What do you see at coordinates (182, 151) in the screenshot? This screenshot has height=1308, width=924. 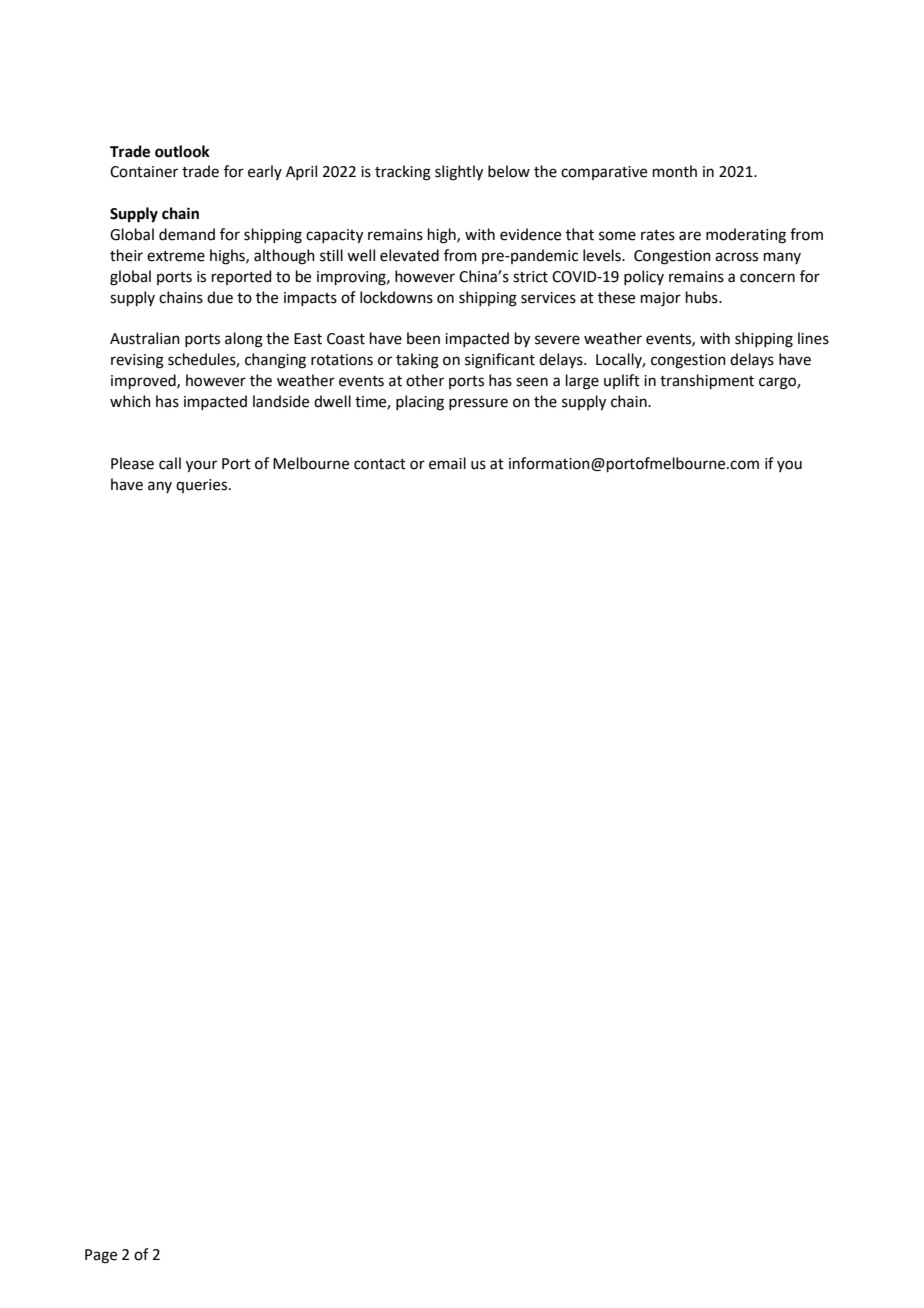 I see `outlook` at bounding box center [182, 151].
